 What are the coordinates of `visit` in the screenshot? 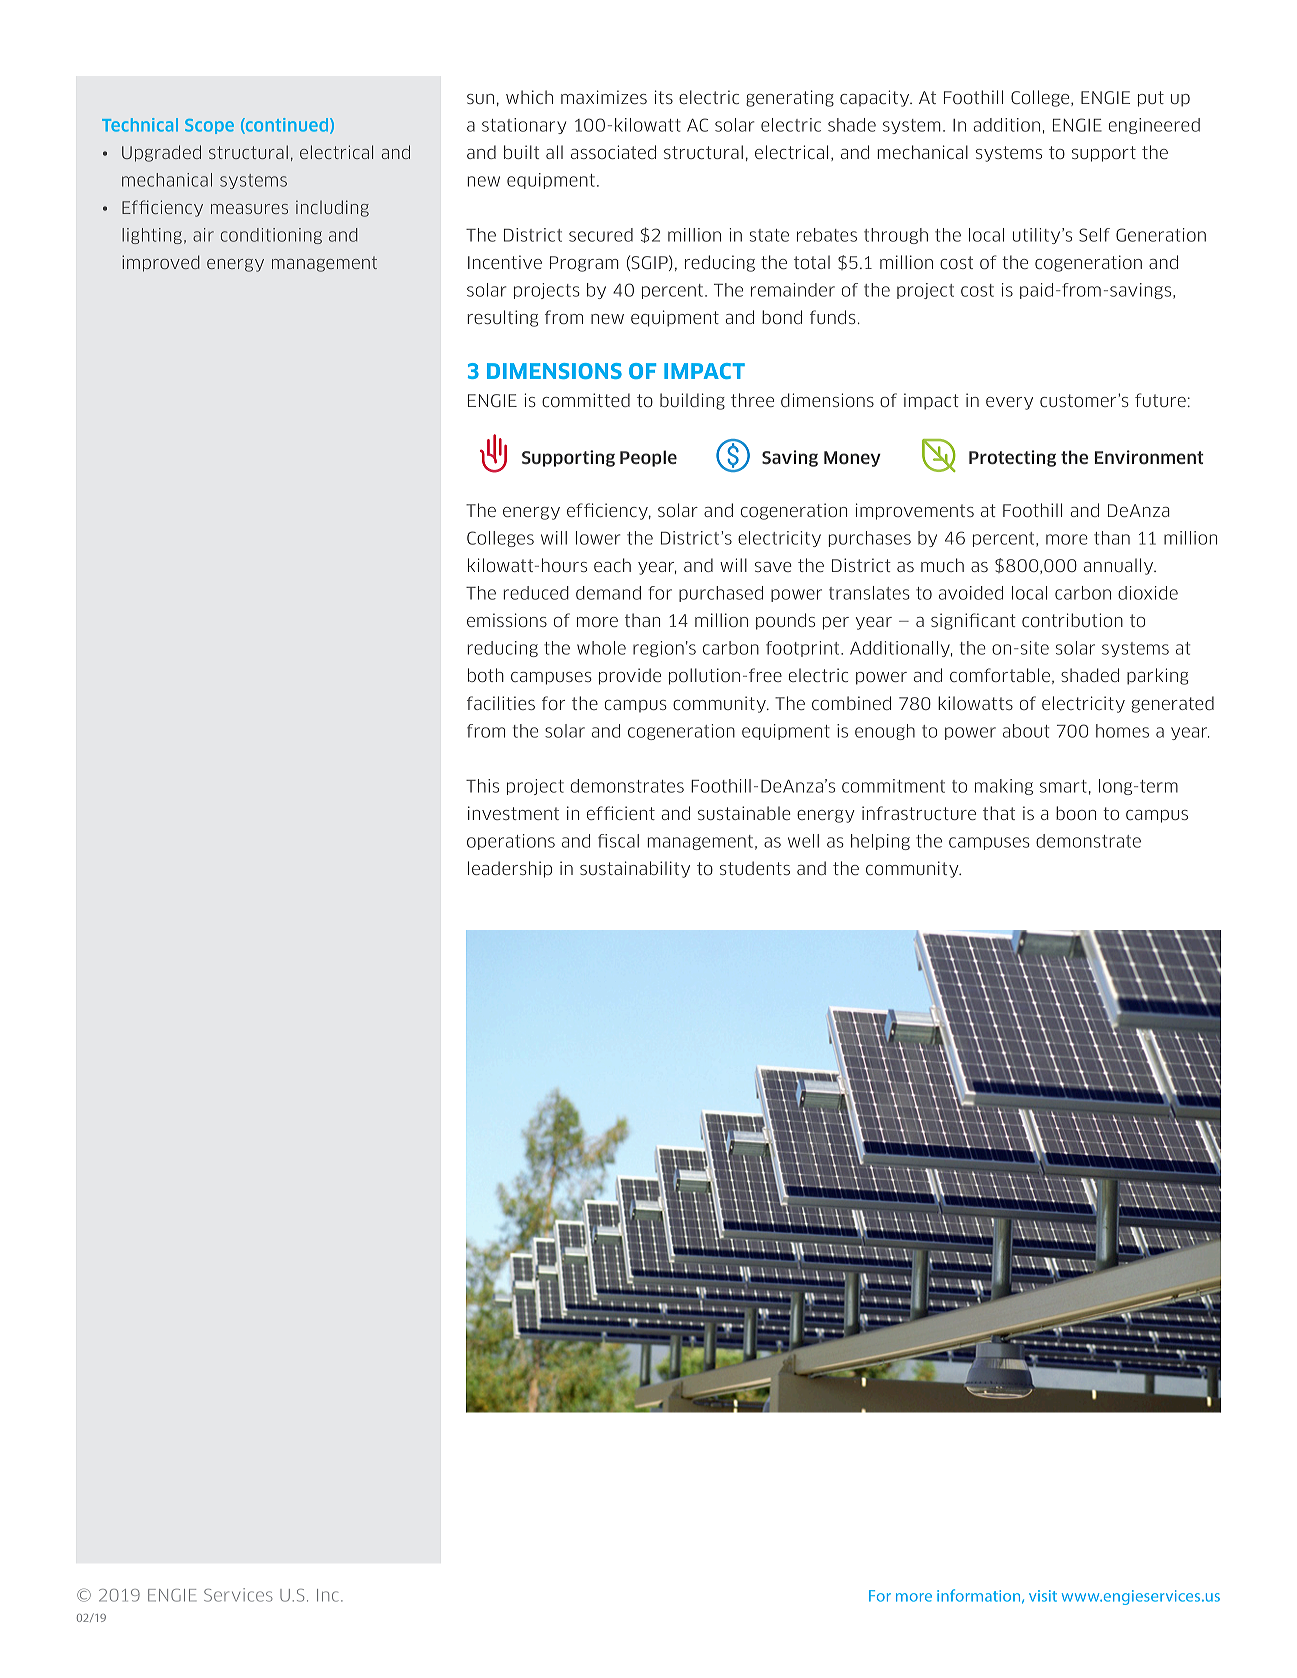 It's located at (1043, 1596).
